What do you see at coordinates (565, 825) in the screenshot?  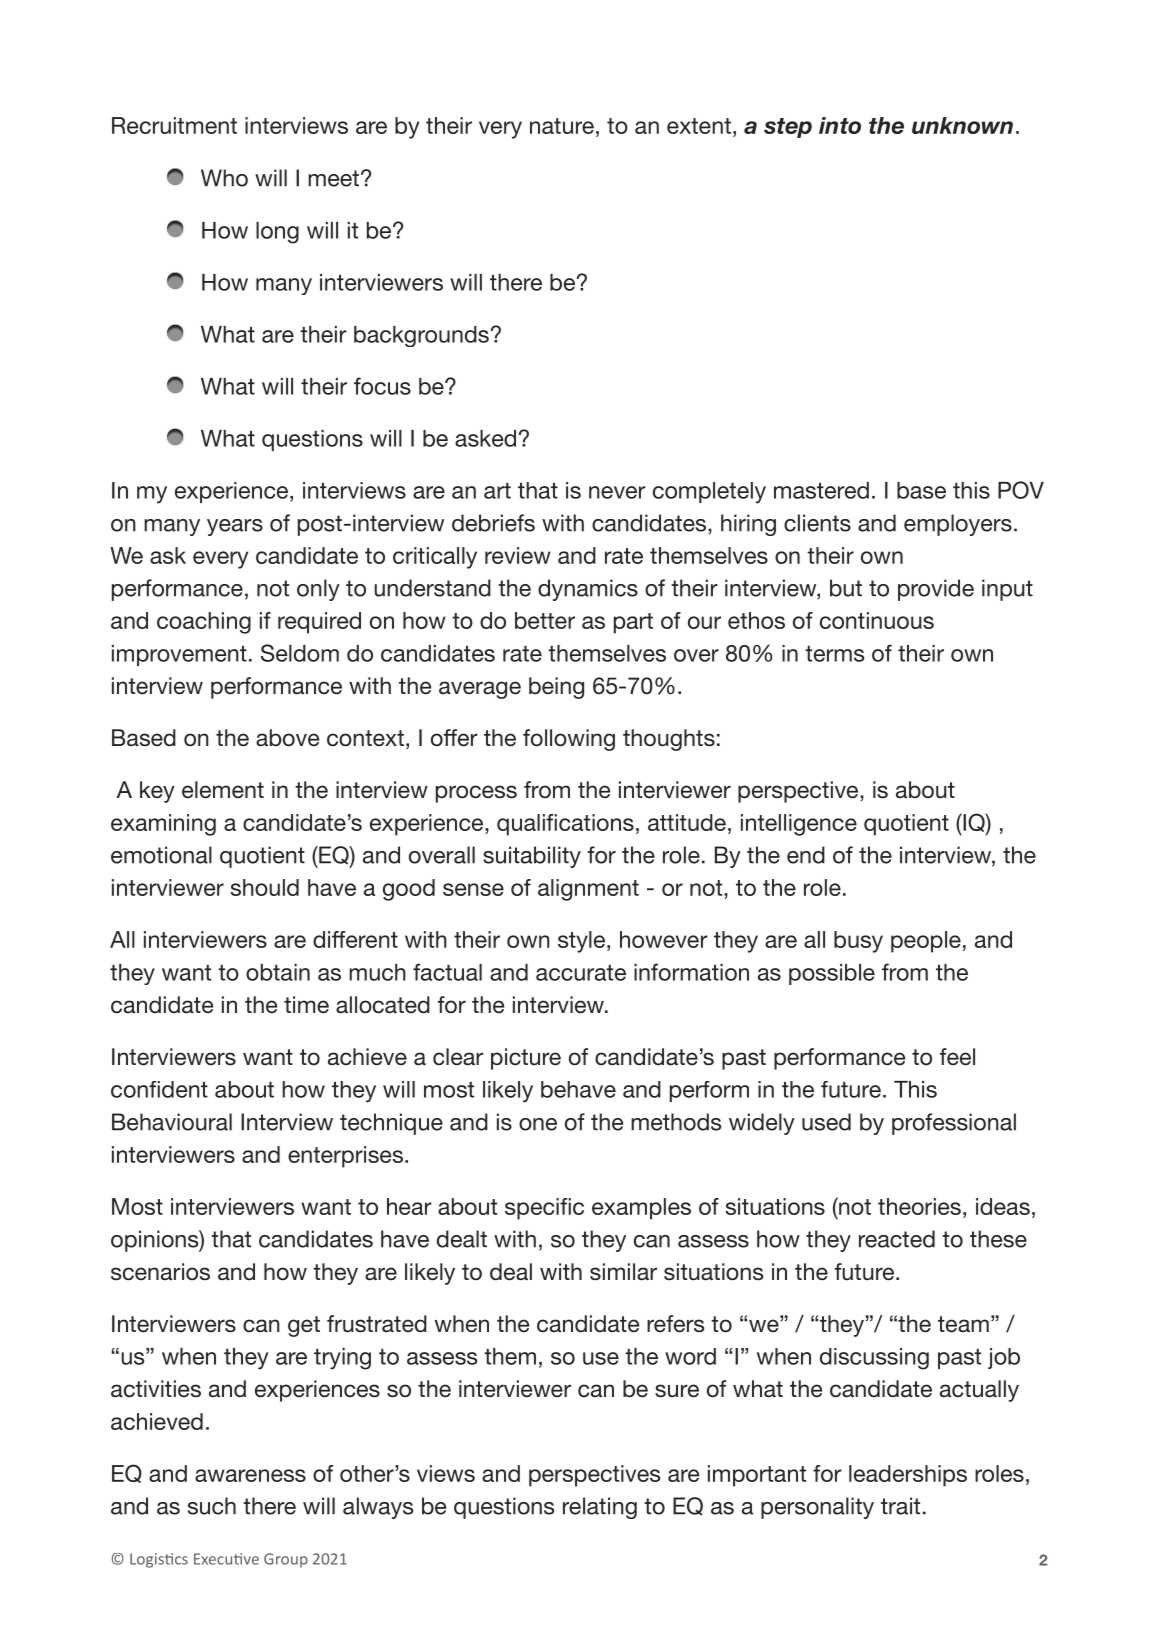 I see `qualifications` at bounding box center [565, 825].
